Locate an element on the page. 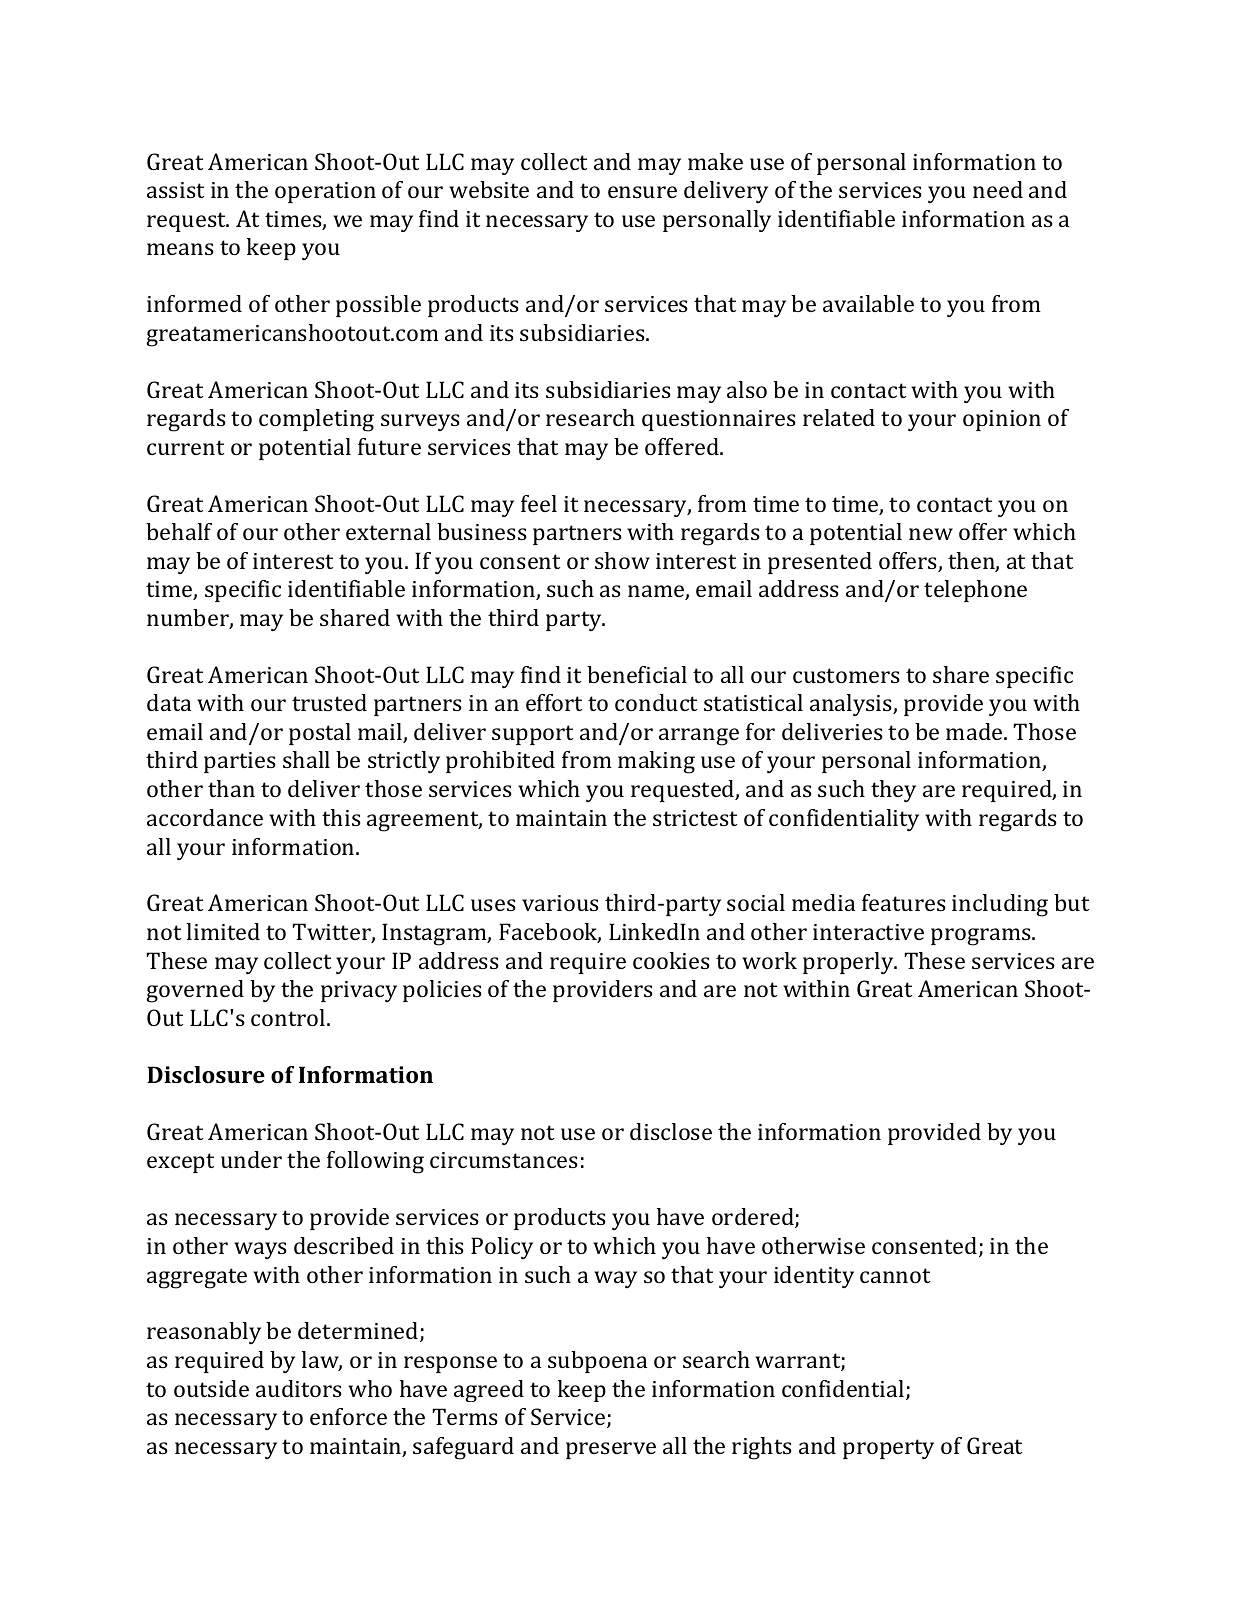 The height and width of the image is (1608, 1242). beneficial is located at coordinates (637, 674).
